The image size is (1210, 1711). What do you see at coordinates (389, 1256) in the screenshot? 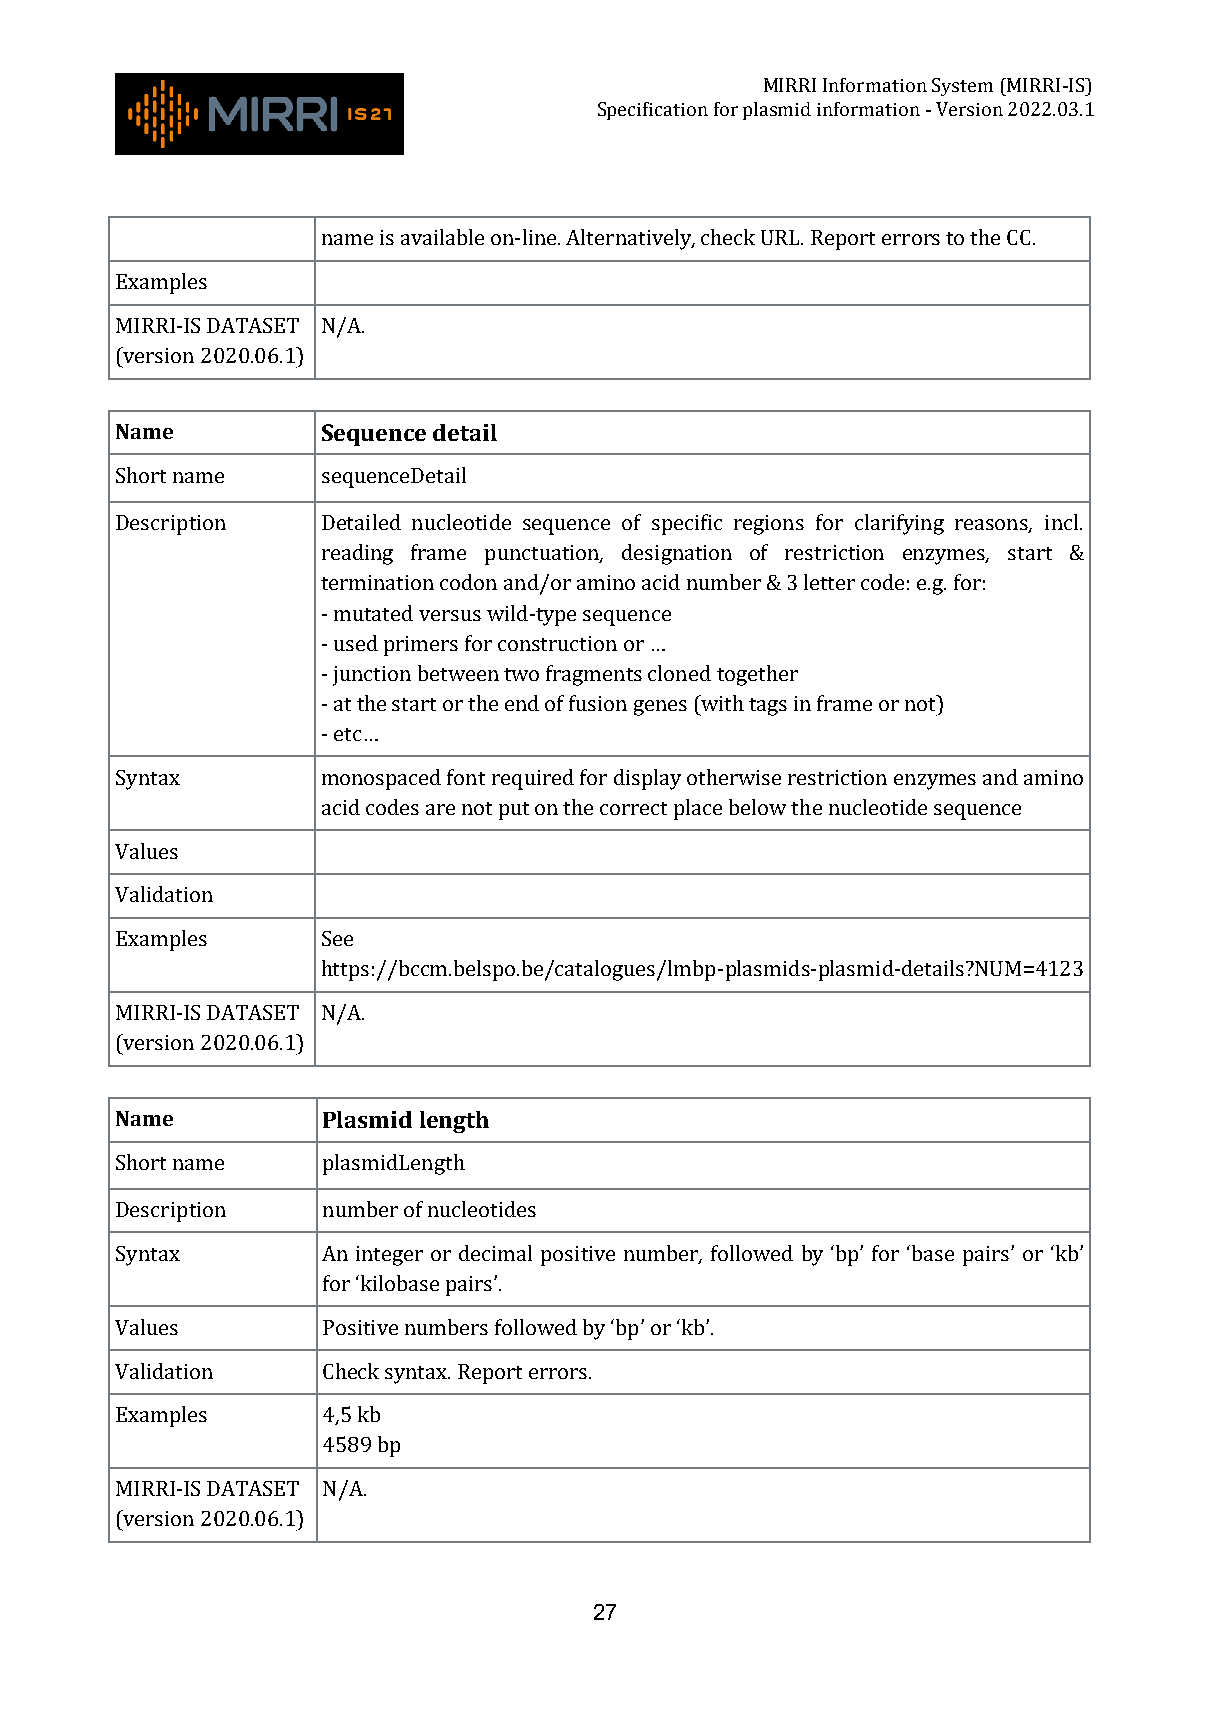
I see `integer` at bounding box center [389, 1256].
